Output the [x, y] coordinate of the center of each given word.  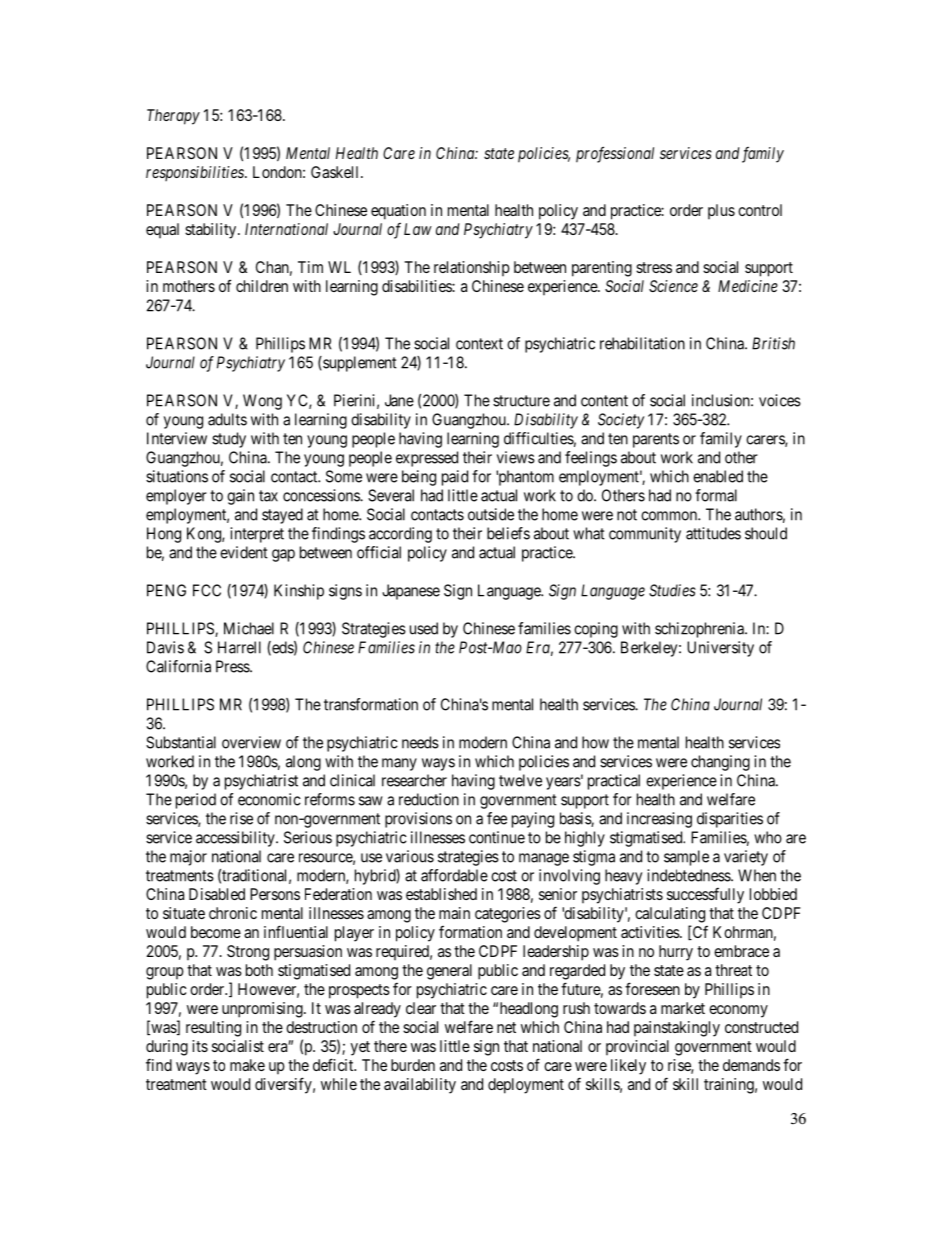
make [247, 1065]
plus [721, 211]
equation [398, 212]
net [506, 1027]
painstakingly [677, 1029]
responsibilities [196, 173]
